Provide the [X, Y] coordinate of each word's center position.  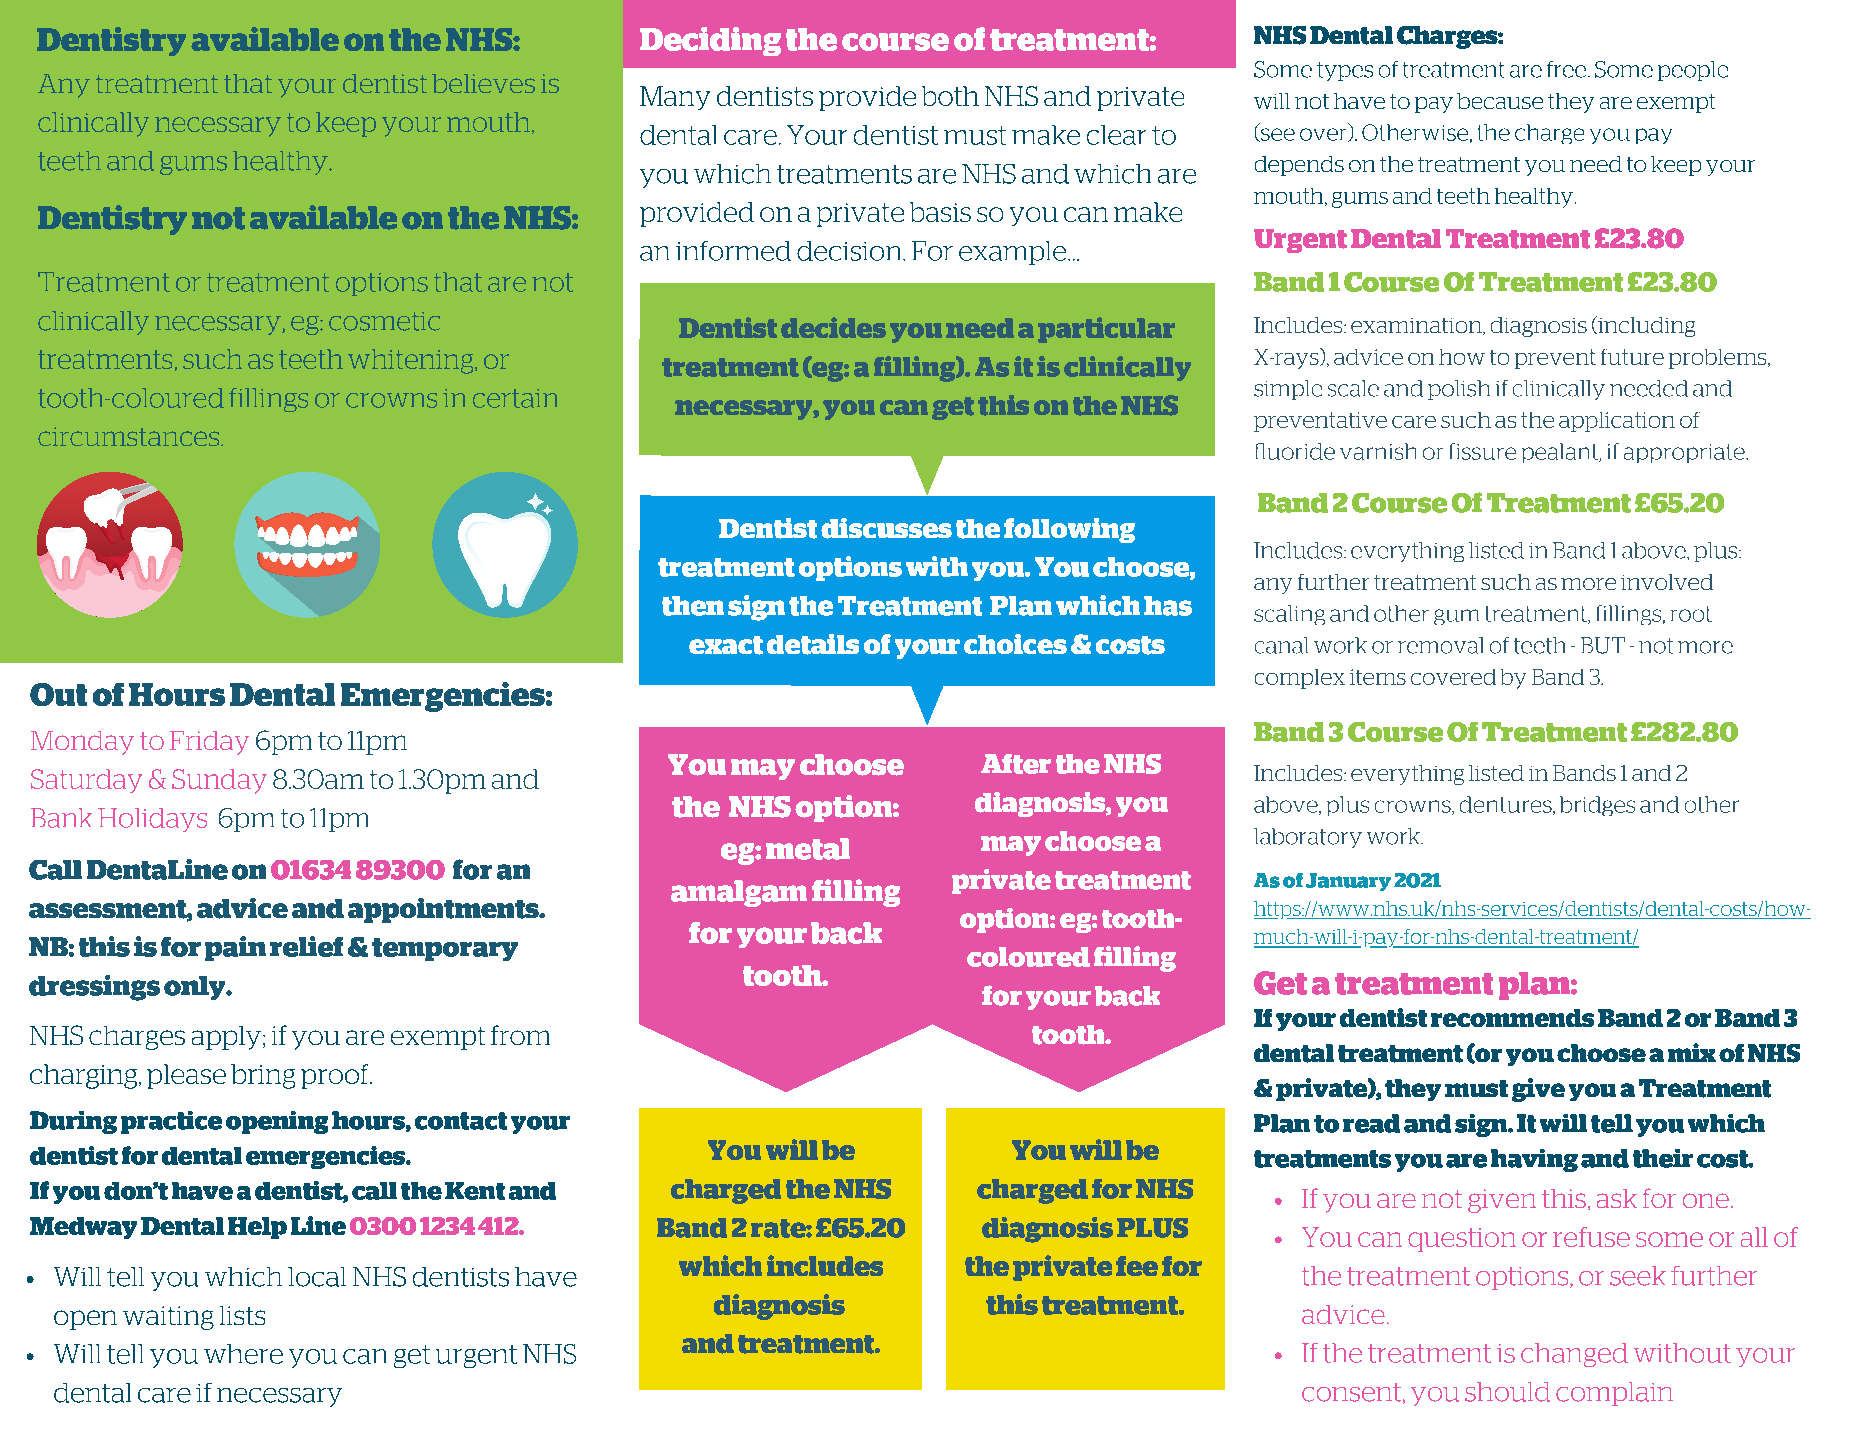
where [243, 1354]
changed [1574, 1355]
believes [483, 83]
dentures [1507, 805]
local [317, 1277]
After [1016, 764]
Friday [209, 743]
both [950, 96]
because [1500, 101]
